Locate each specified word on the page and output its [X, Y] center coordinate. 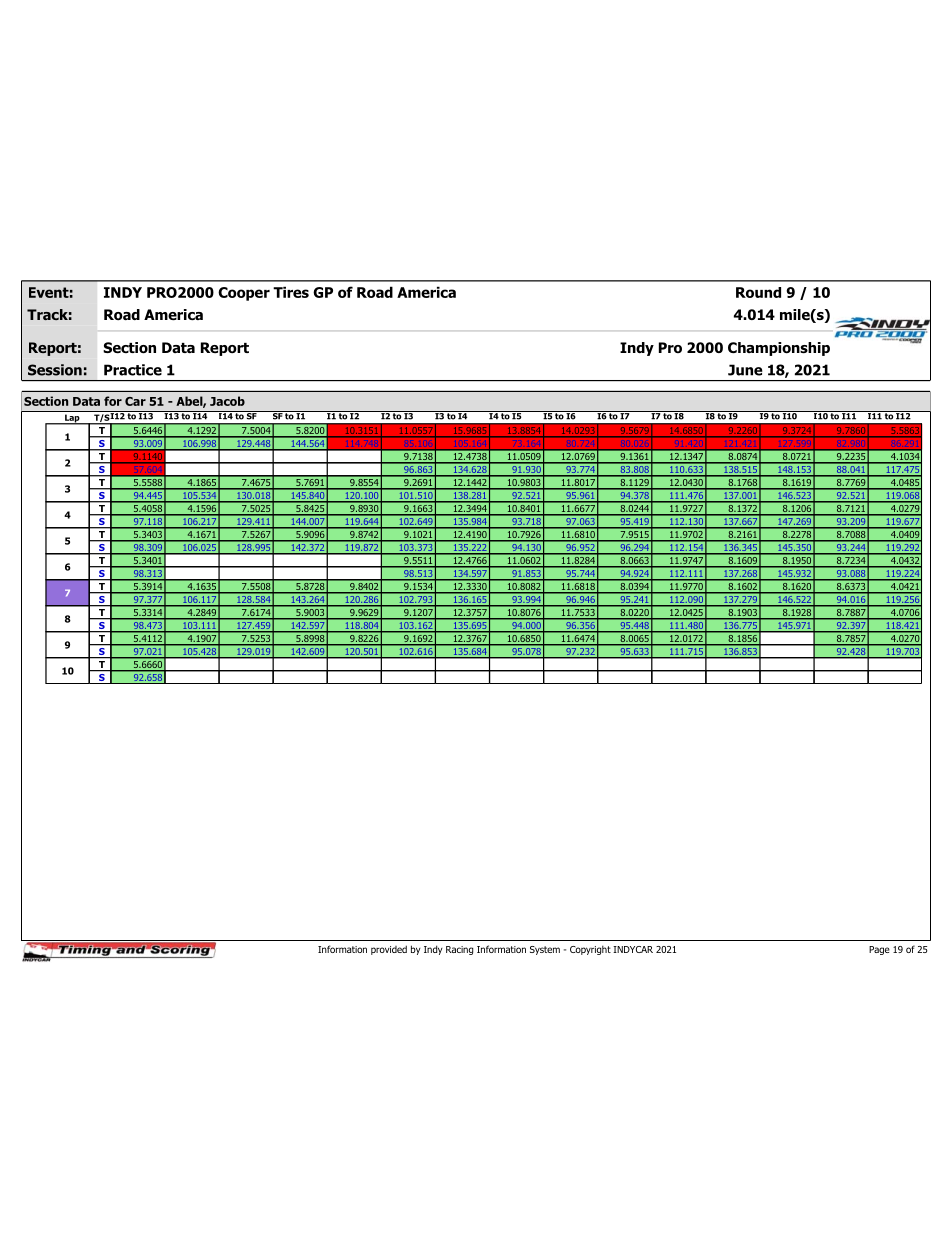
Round [758, 292]
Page [879, 950]
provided [389, 950]
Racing [459, 950]
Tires [291, 292]
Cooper [244, 294]
